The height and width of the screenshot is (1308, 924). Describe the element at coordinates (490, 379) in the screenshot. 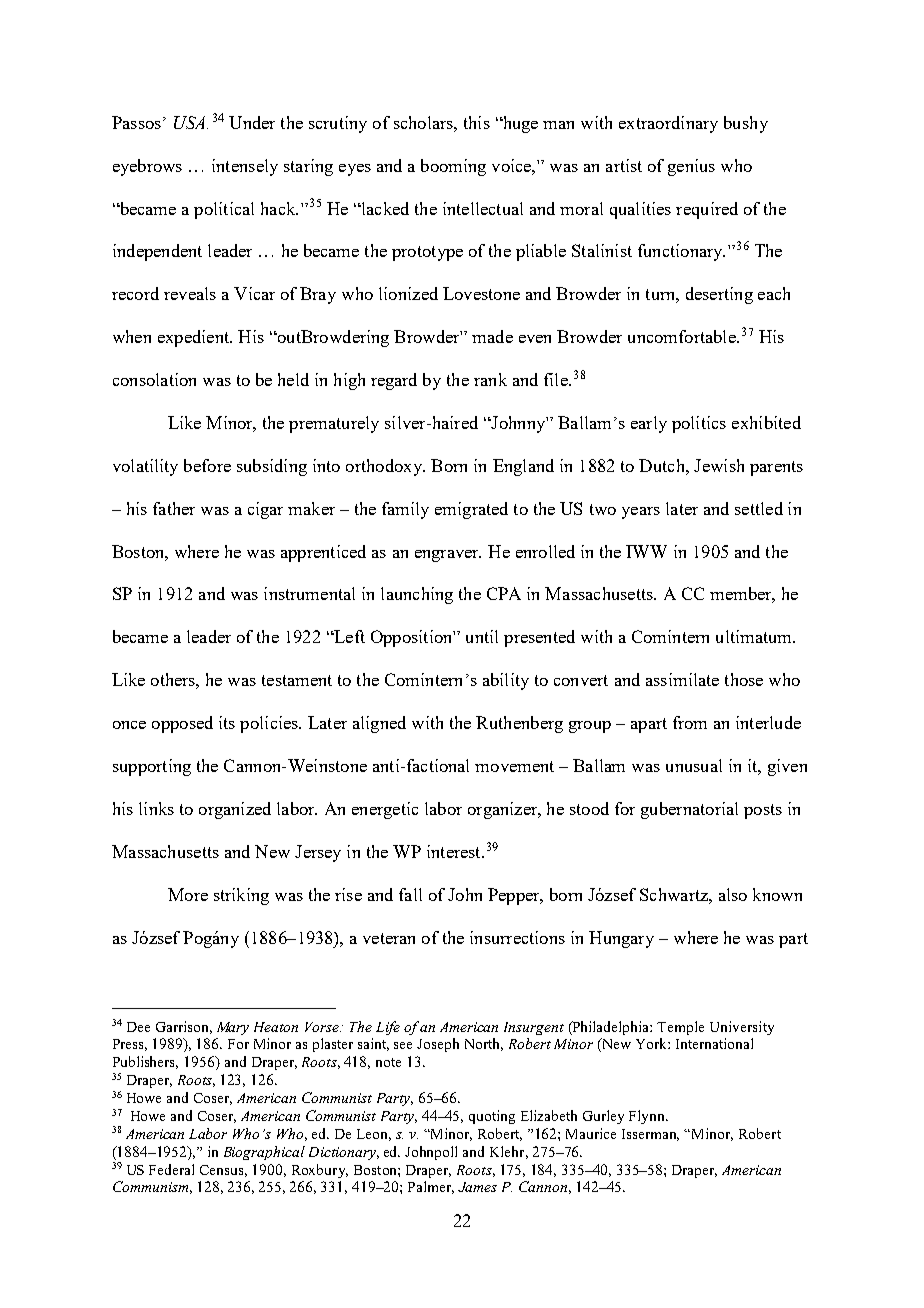

I see `rank` at that location.
